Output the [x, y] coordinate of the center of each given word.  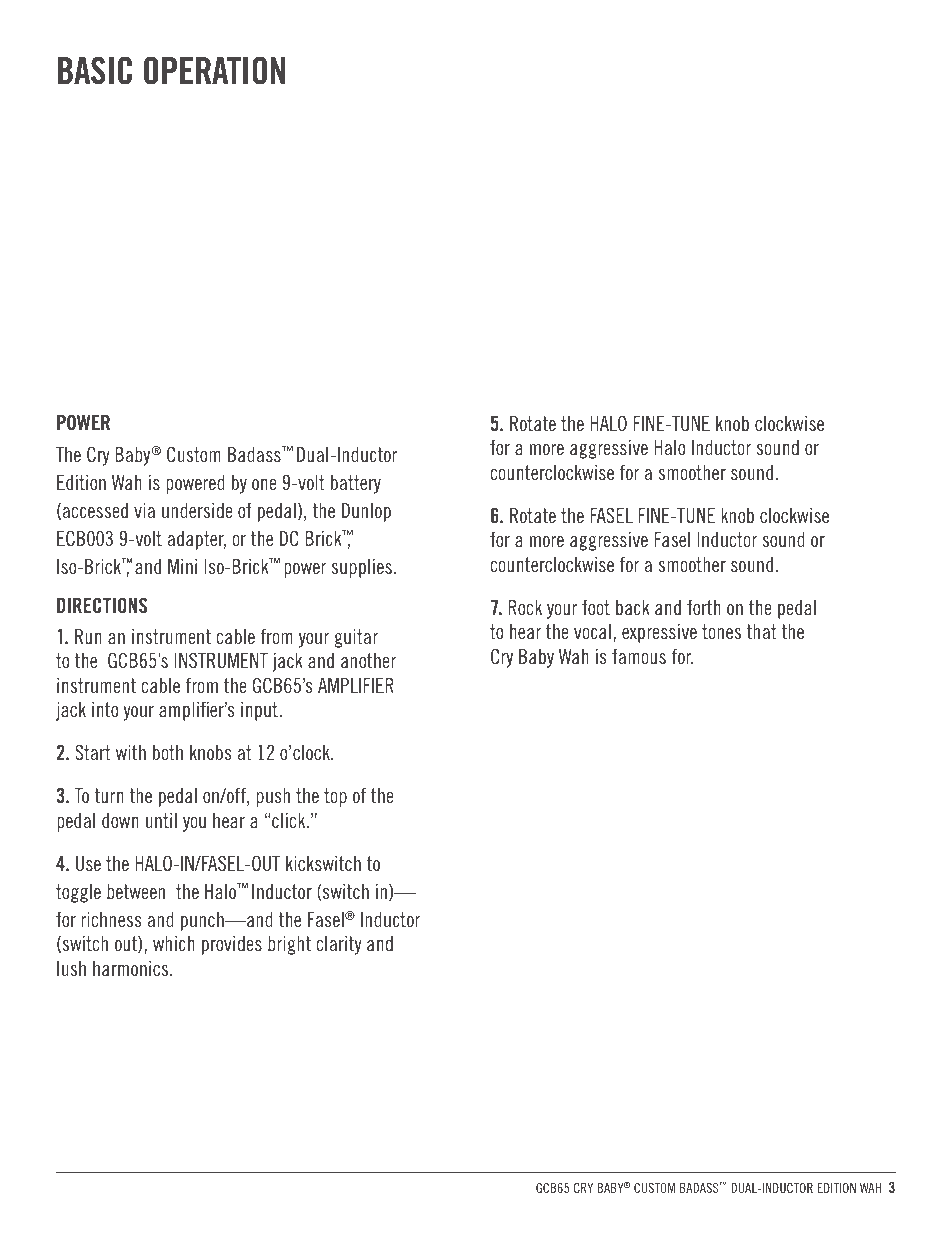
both [168, 752]
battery [356, 484]
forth [704, 607]
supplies [361, 568]
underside [197, 510]
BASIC [95, 70]
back [633, 607]
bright [289, 945]
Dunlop [366, 512]
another [368, 660]
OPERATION [214, 70]
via [144, 510]
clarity [339, 945]
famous [639, 656]
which [174, 943]
